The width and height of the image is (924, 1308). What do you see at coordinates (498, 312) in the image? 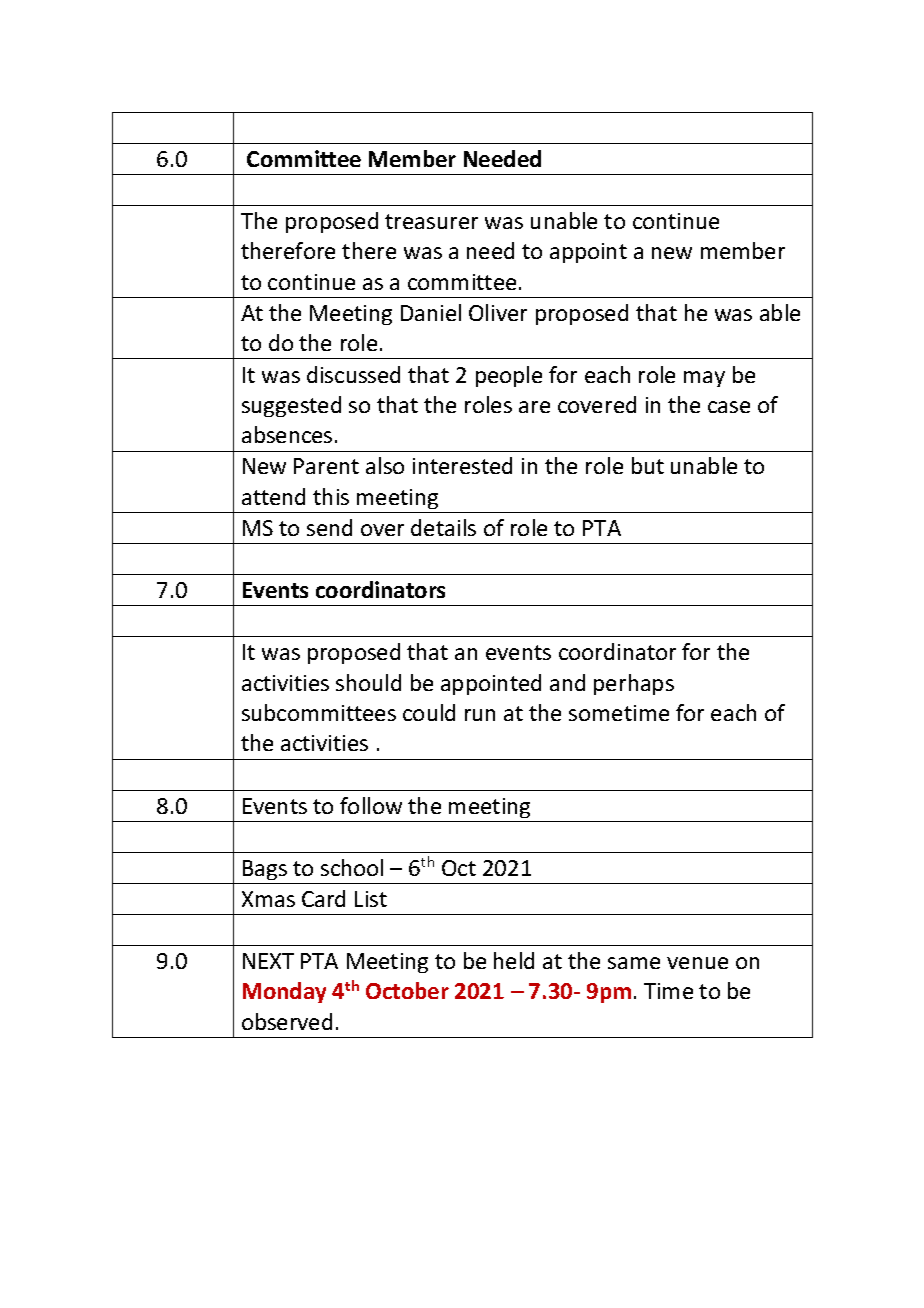
I see `Oliver` at bounding box center [498, 312].
